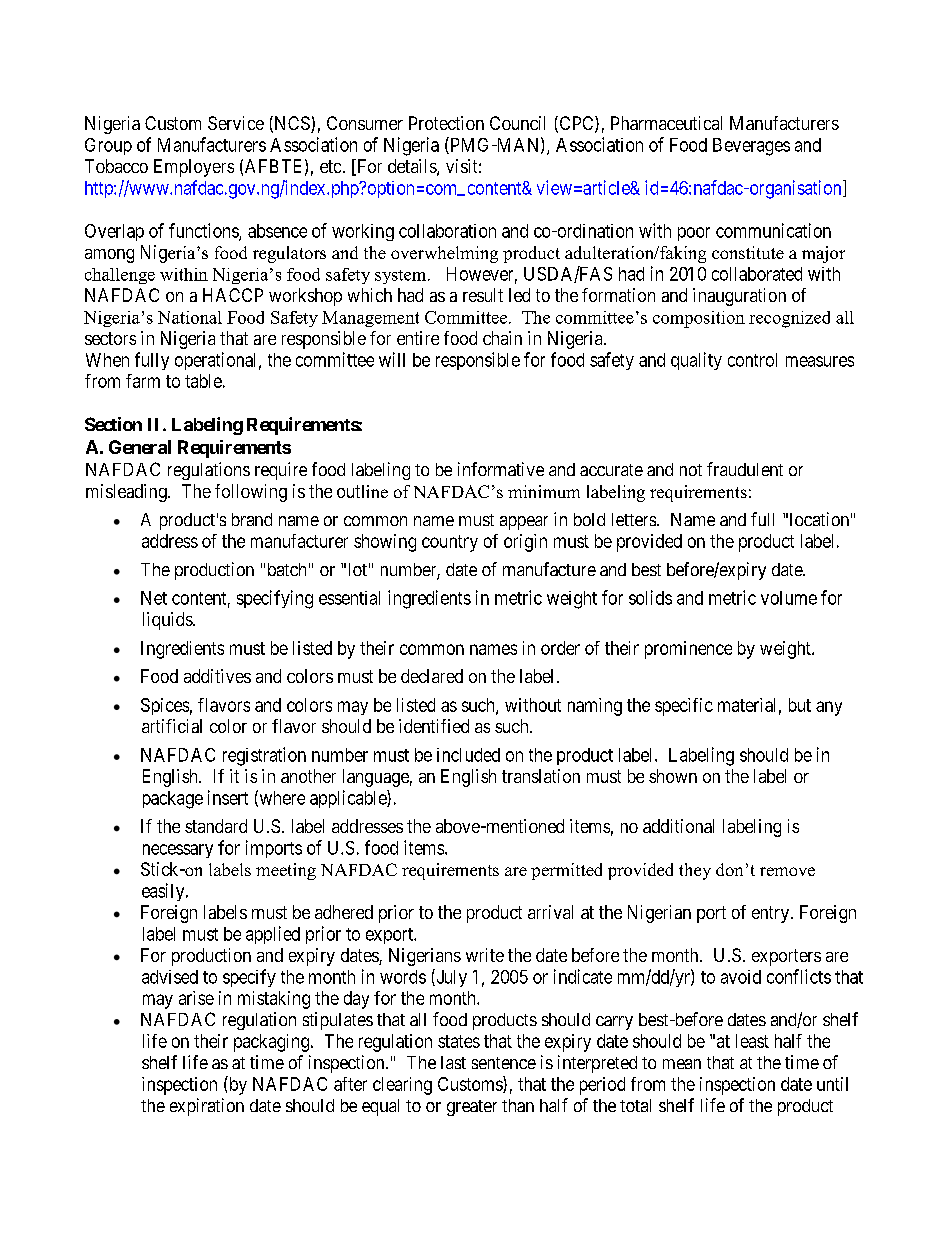 The width and height of the page is (952, 1233). I want to click on shown, so click(673, 776).
